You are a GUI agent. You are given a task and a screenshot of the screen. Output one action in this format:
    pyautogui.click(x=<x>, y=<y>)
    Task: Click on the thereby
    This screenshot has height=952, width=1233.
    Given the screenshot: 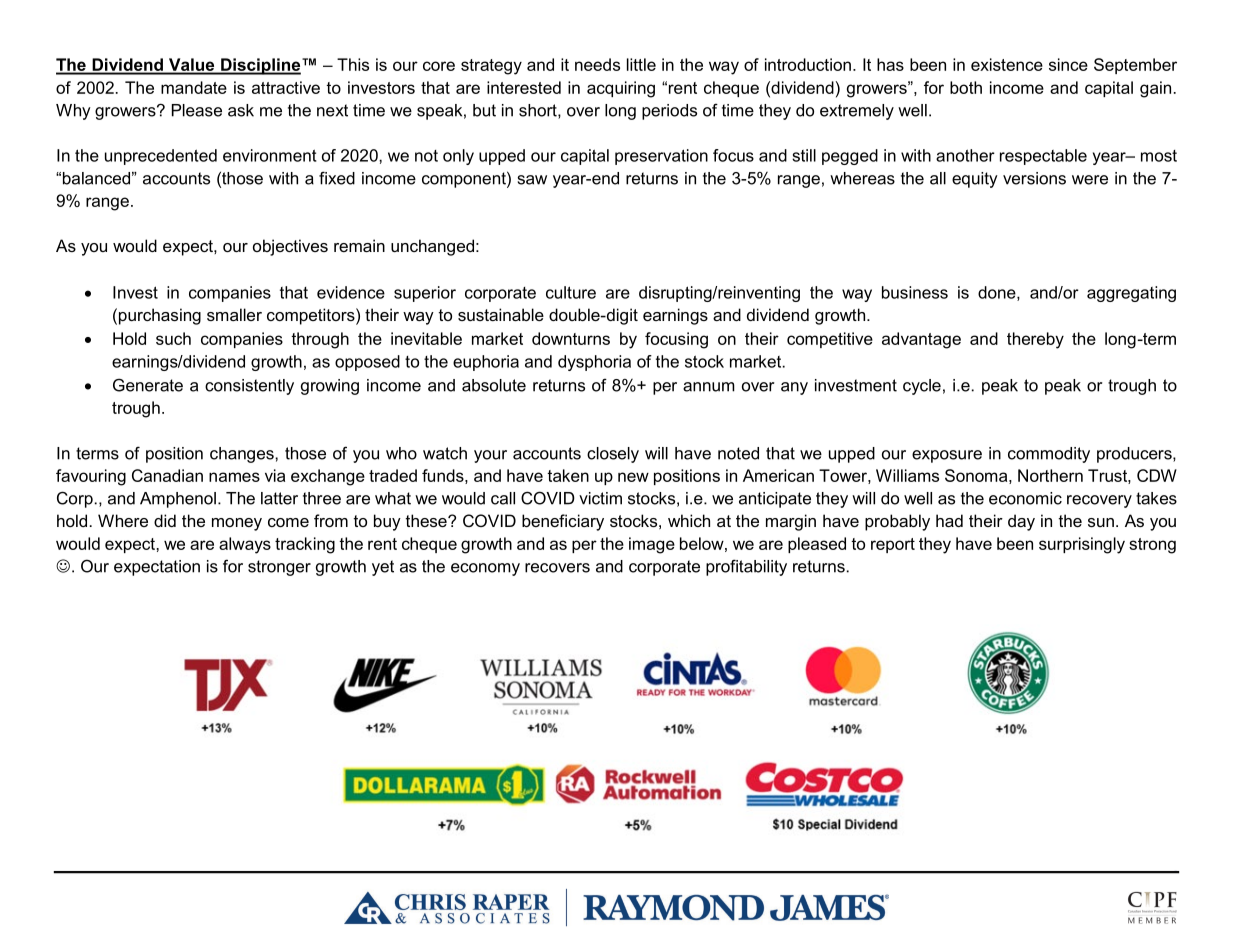 What is the action you would take?
    pyautogui.click(x=1035, y=340)
